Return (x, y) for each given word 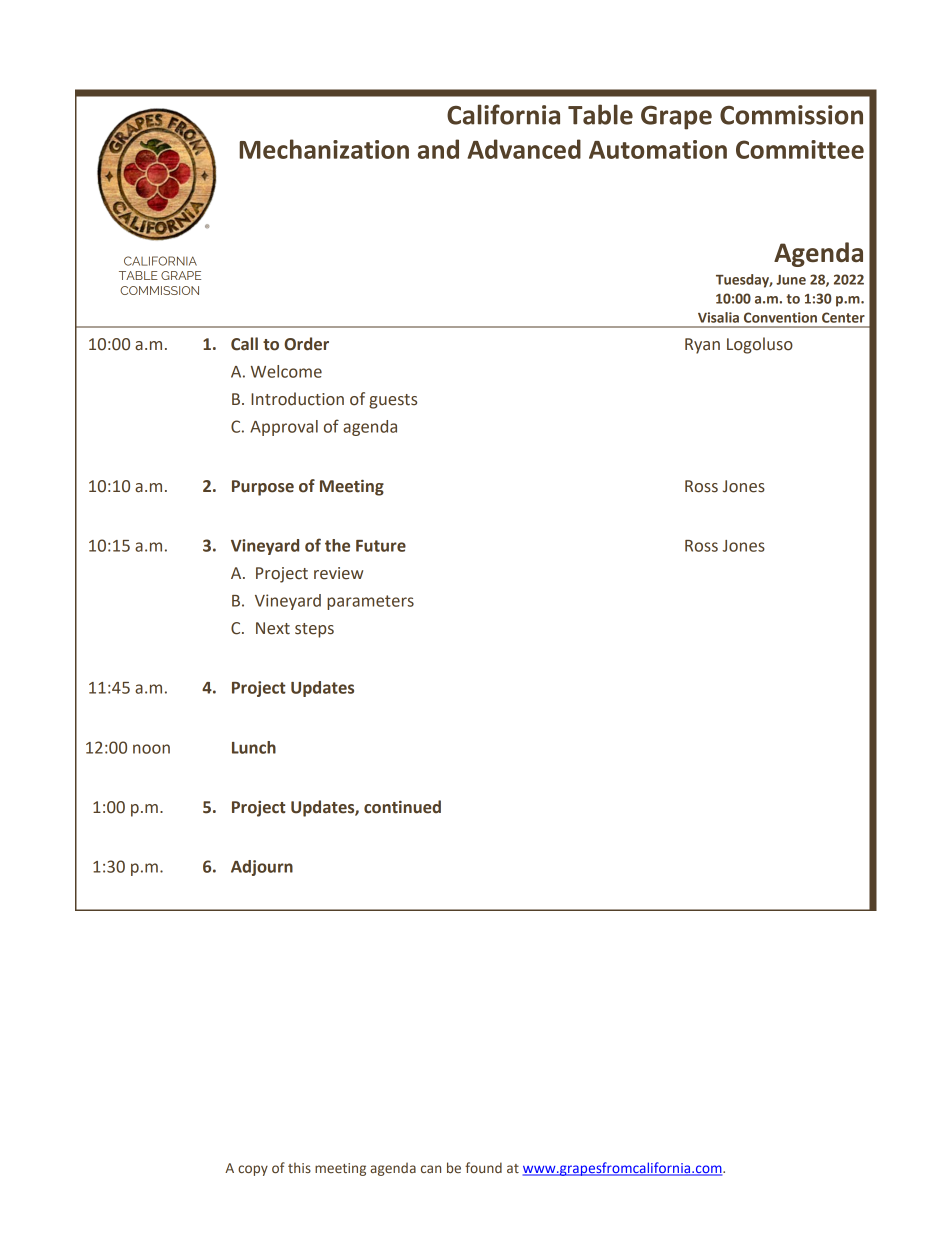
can (431, 1169)
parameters (370, 602)
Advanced (524, 149)
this (299, 1167)
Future (381, 546)
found (483, 1167)
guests (393, 401)
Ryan (702, 346)
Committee (800, 149)
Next (273, 628)
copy (253, 1170)
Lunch (254, 747)
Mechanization (324, 149)
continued (402, 807)
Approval (284, 428)
